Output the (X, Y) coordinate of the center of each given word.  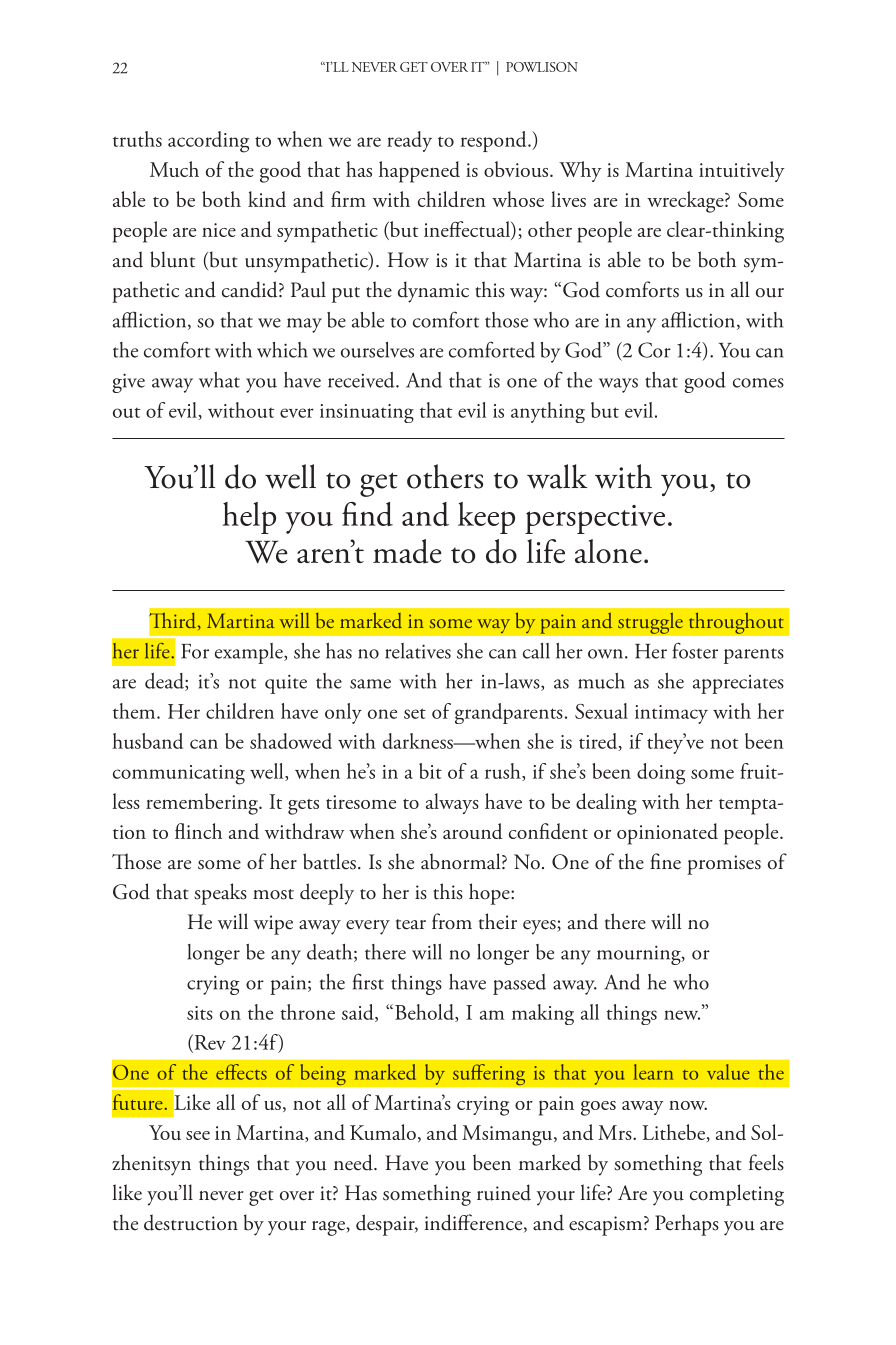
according (208, 142)
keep (486, 518)
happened (419, 172)
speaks (220, 894)
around (472, 831)
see (198, 1135)
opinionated (667, 834)
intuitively (742, 171)
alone (608, 551)
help (249, 518)
